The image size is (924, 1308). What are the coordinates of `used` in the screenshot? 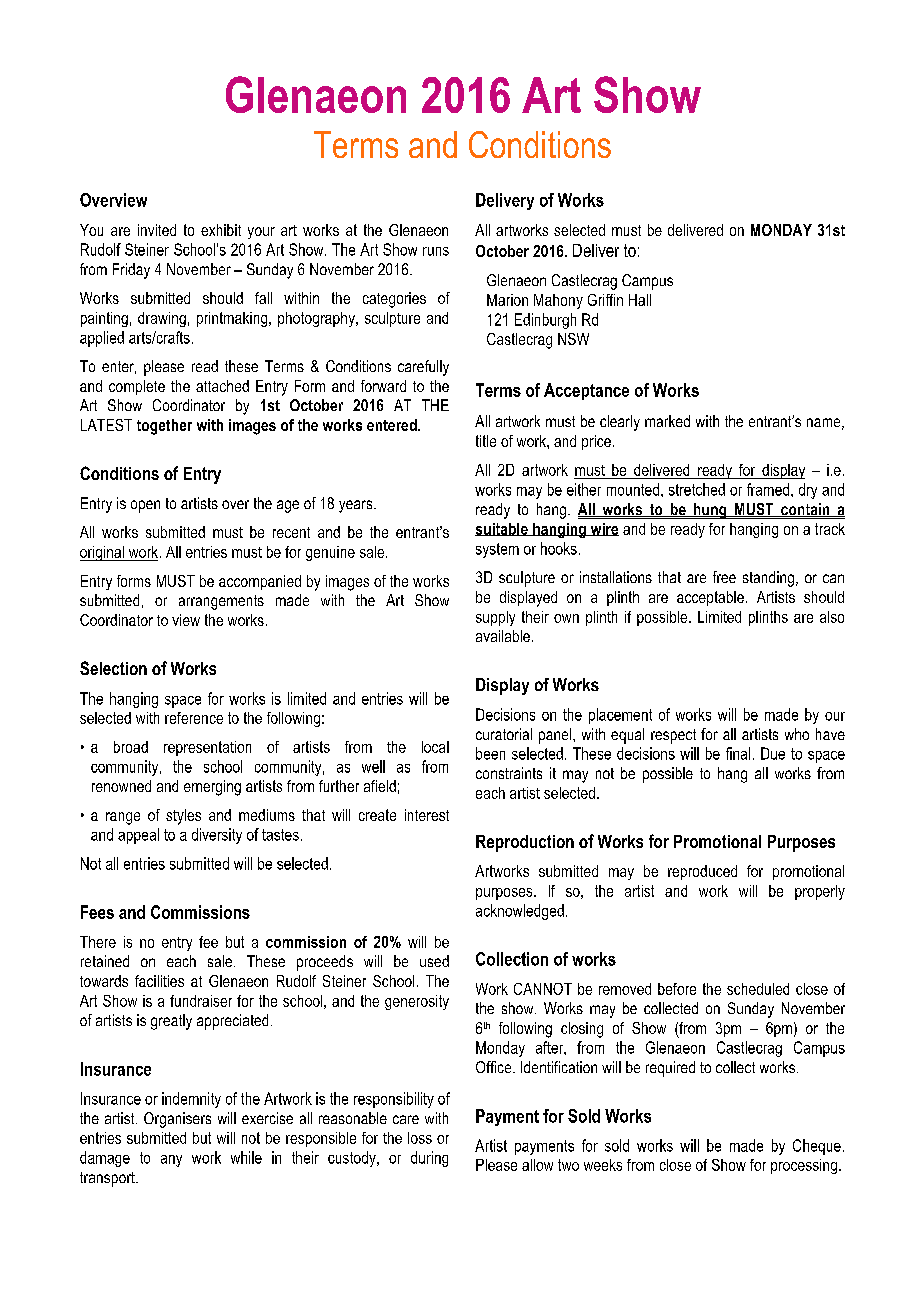 It's located at (434, 961).
